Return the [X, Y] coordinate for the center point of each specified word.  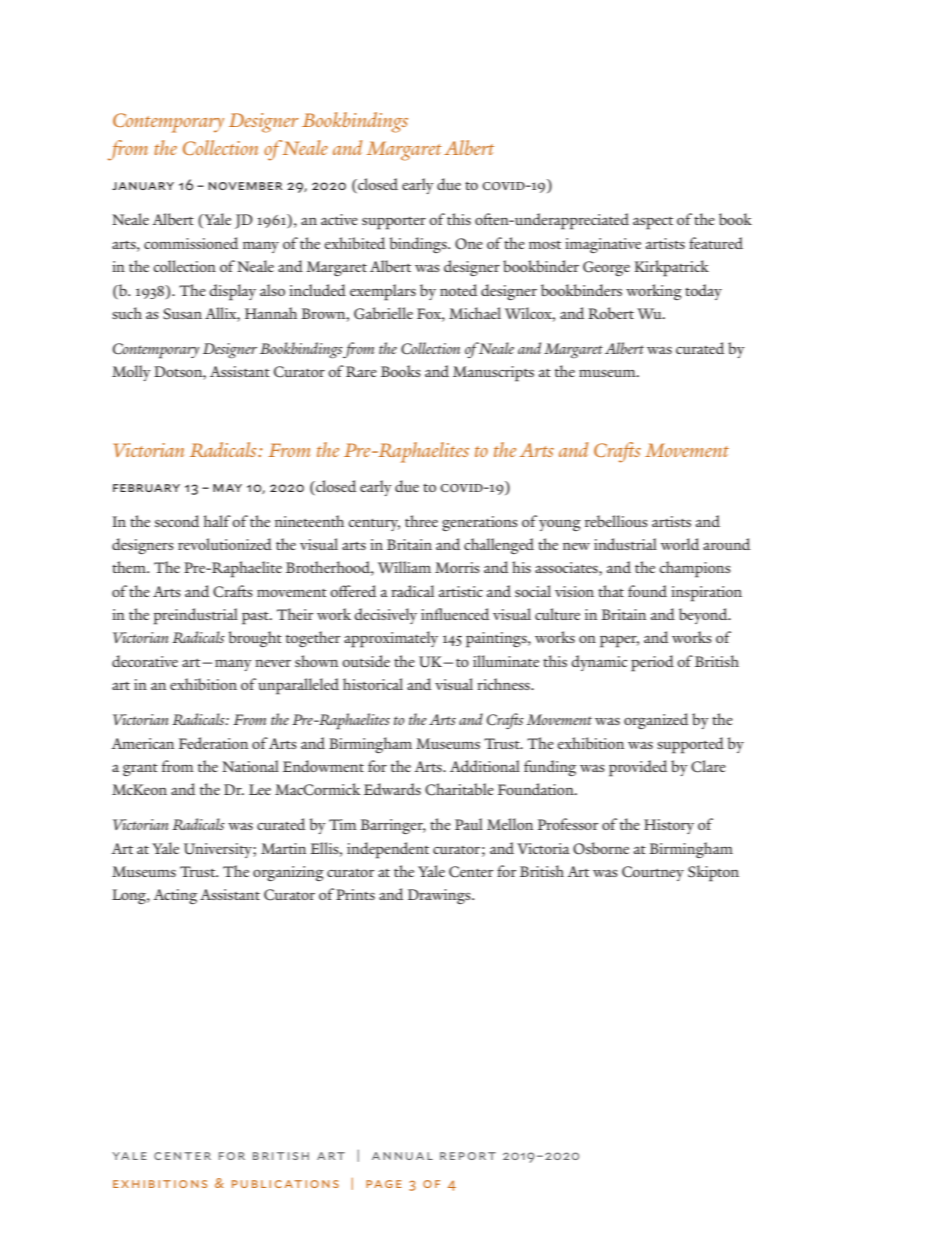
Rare [361, 371]
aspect [653, 223]
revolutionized [225, 544]
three [421, 521]
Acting [175, 896]
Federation [214, 743]
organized [656, 721]
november [245, 186]
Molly [131, 373]
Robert [611, 313]
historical [373, 684]
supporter [394, 223]
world [680, 544]
